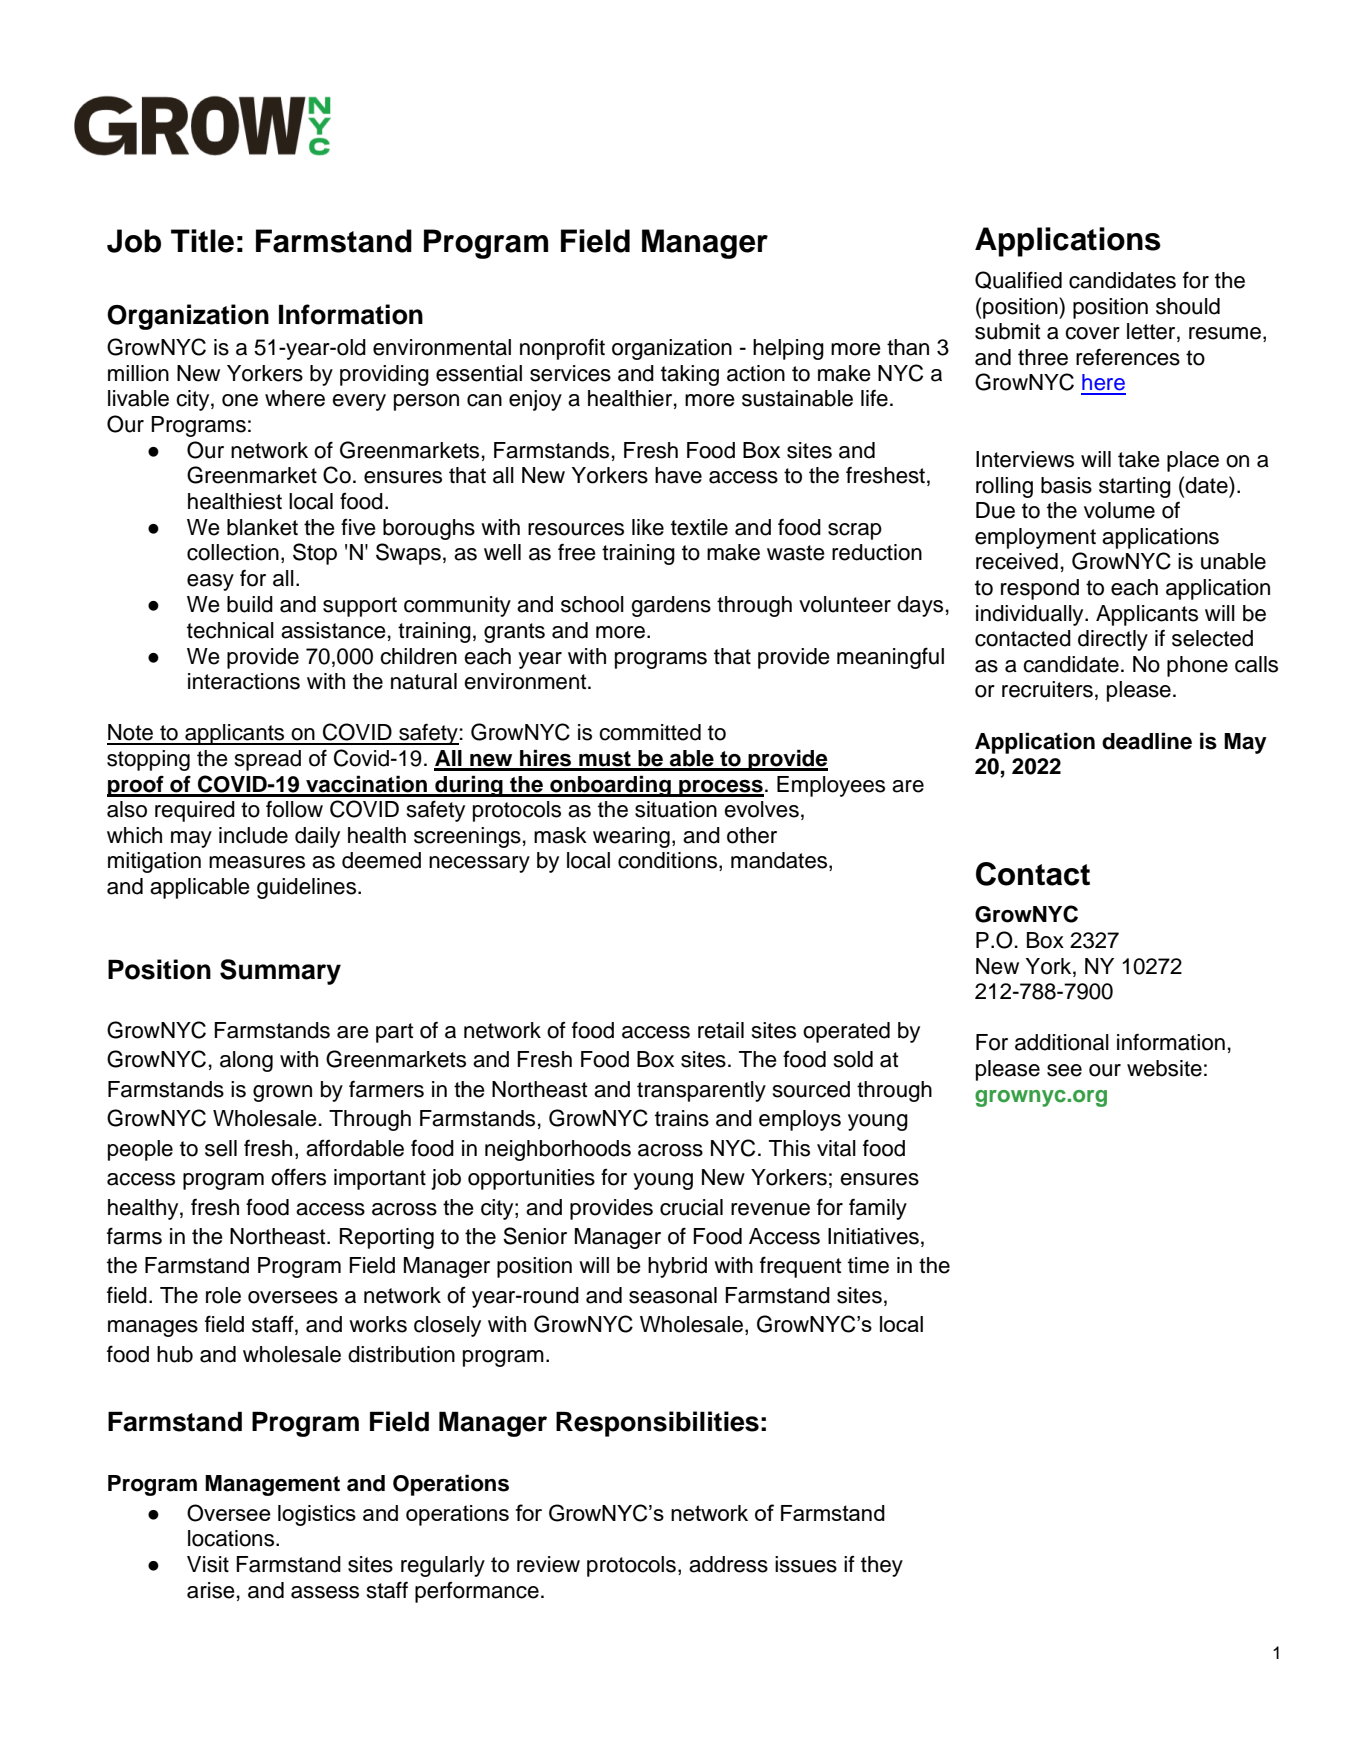 Image resolution: width=1362 pixels, height=1763 pixels. What do you see at coordinates (691, 1207) in the screenshot?
I see `crucial` at bounding box center [691, 1207].
